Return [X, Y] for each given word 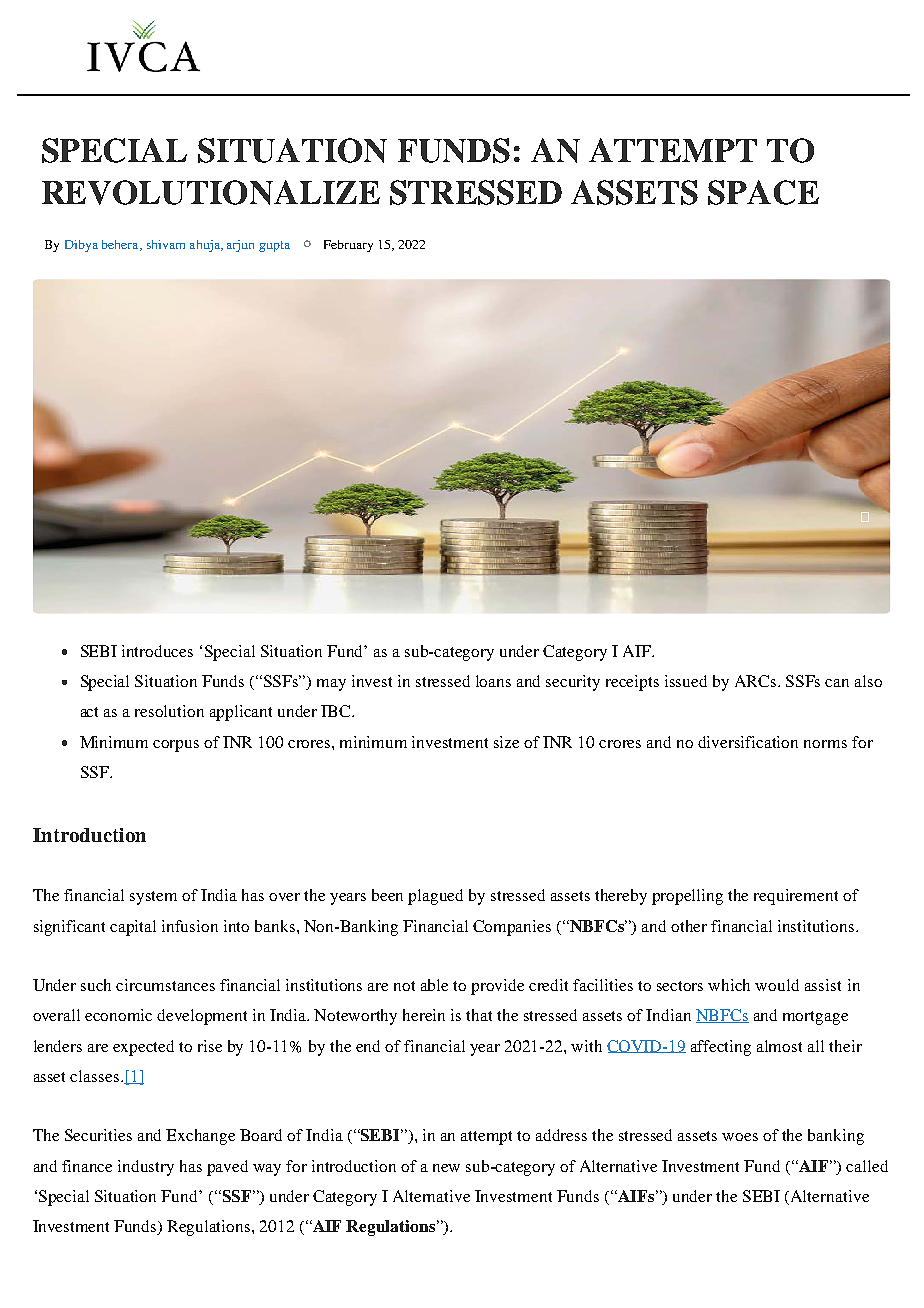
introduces [157, 651]
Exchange [200, 1137]
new [446, 1168]
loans [493, 681]
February [348, 246]
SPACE [763, 192]
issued [686, 681]
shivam [166, 244]
